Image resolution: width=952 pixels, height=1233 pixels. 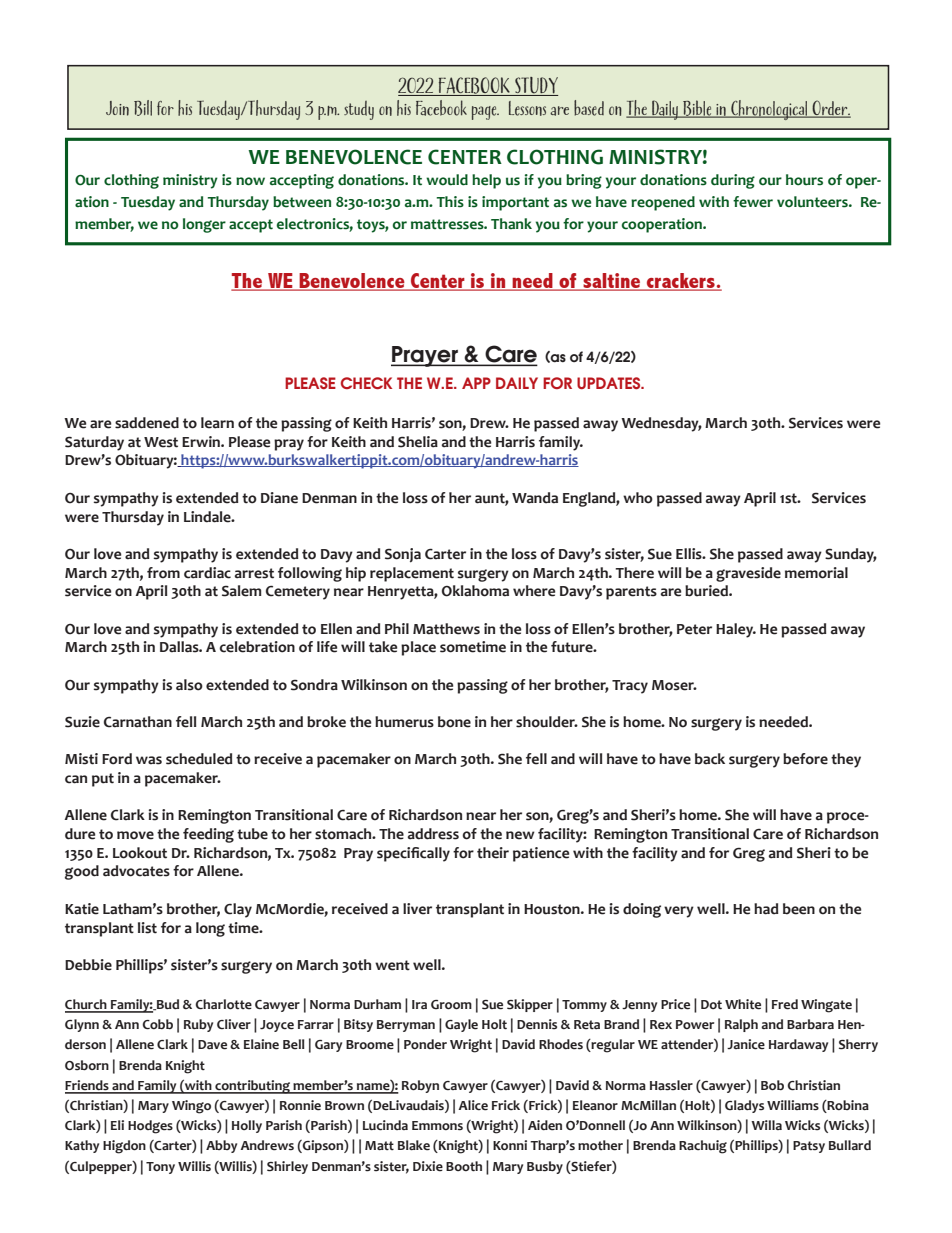 I want to click on Oklahoma, so click(x=475, y=591).
